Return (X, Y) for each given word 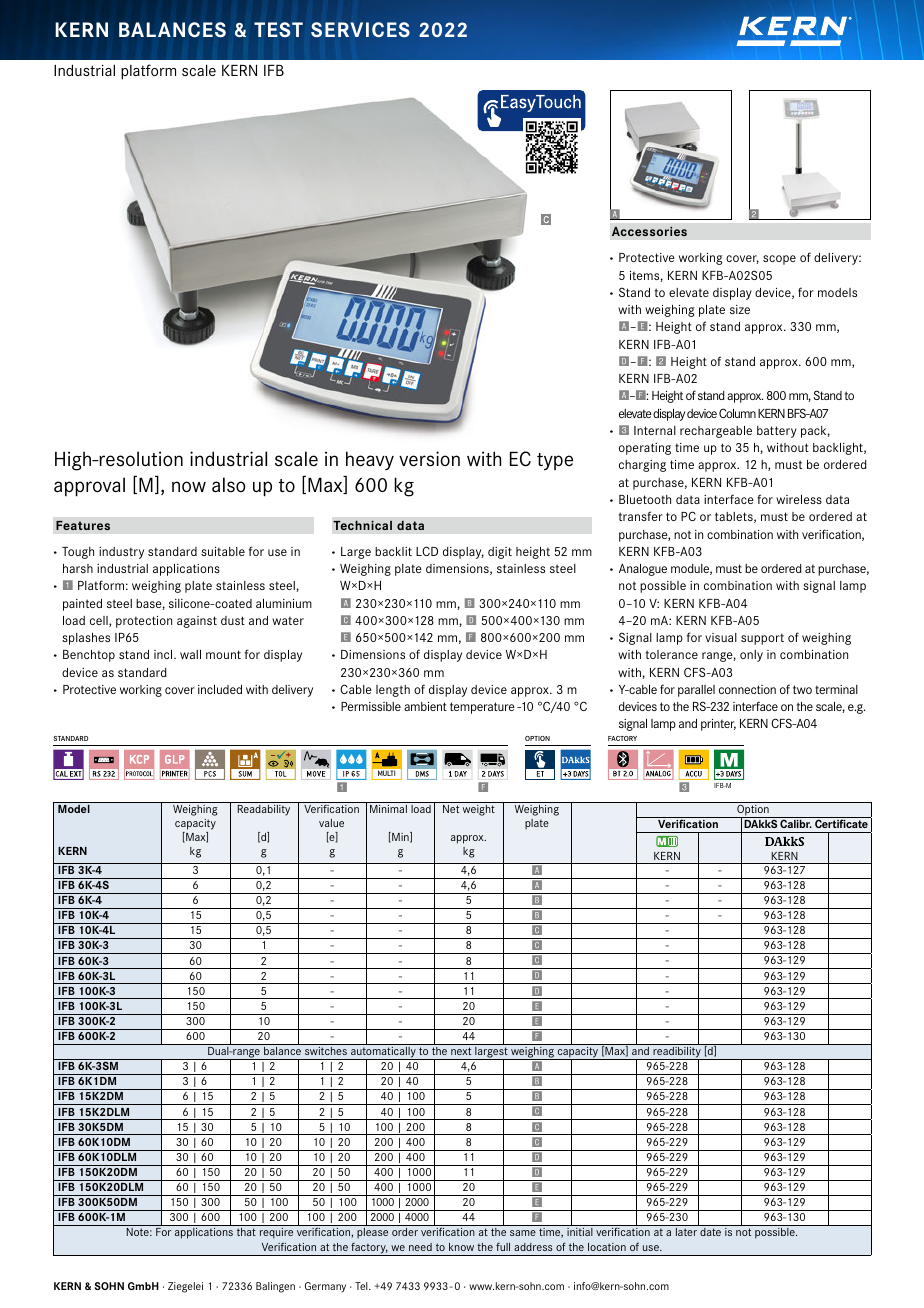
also (229, 485)
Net (451, 809)
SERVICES (360, 30)
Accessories (649, 231)
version (429, 459)
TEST (278, 29)
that (246, 1232)
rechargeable (716, 432)
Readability (264, 810)
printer (718, 725)
